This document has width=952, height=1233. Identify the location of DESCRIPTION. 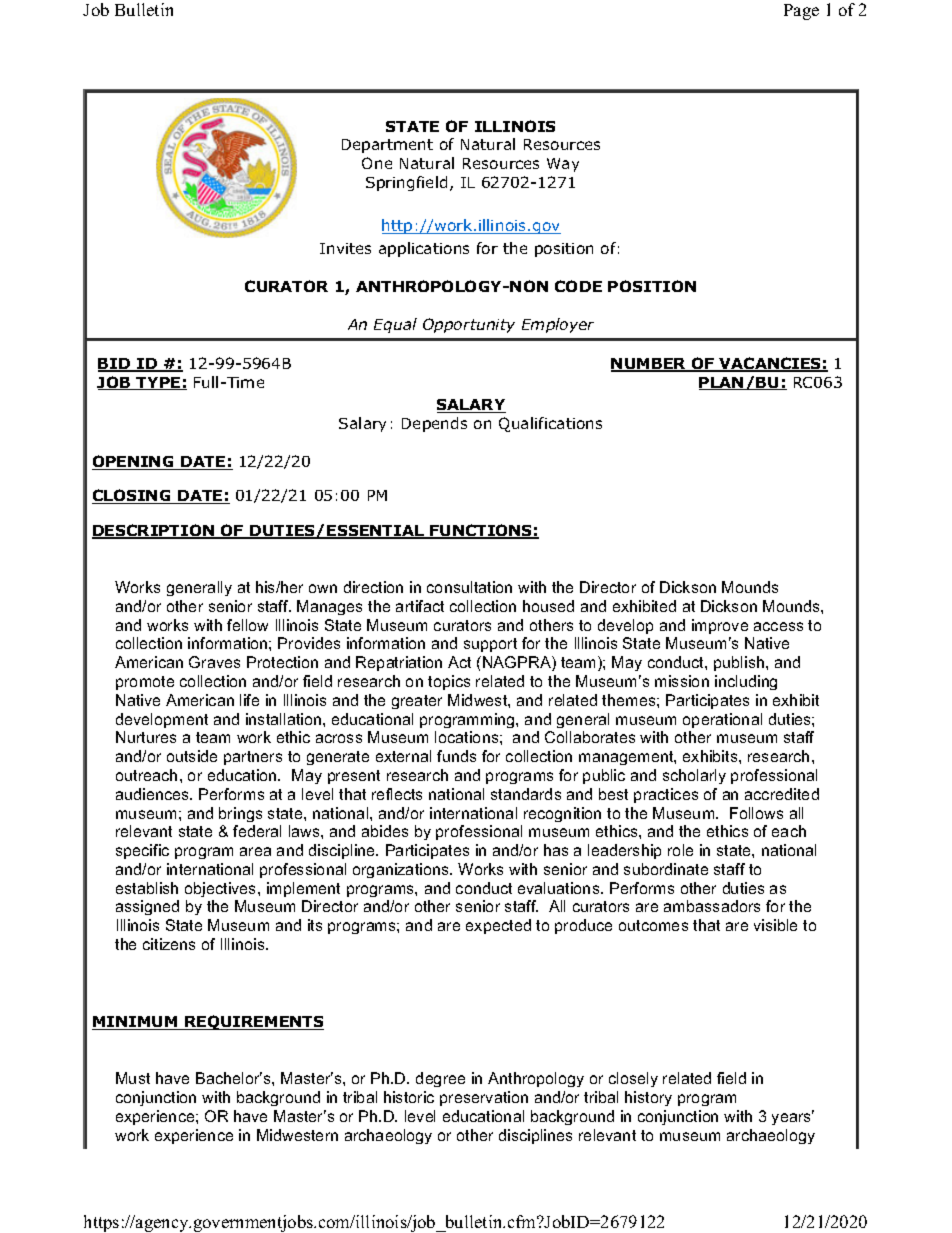
(154, 531).
